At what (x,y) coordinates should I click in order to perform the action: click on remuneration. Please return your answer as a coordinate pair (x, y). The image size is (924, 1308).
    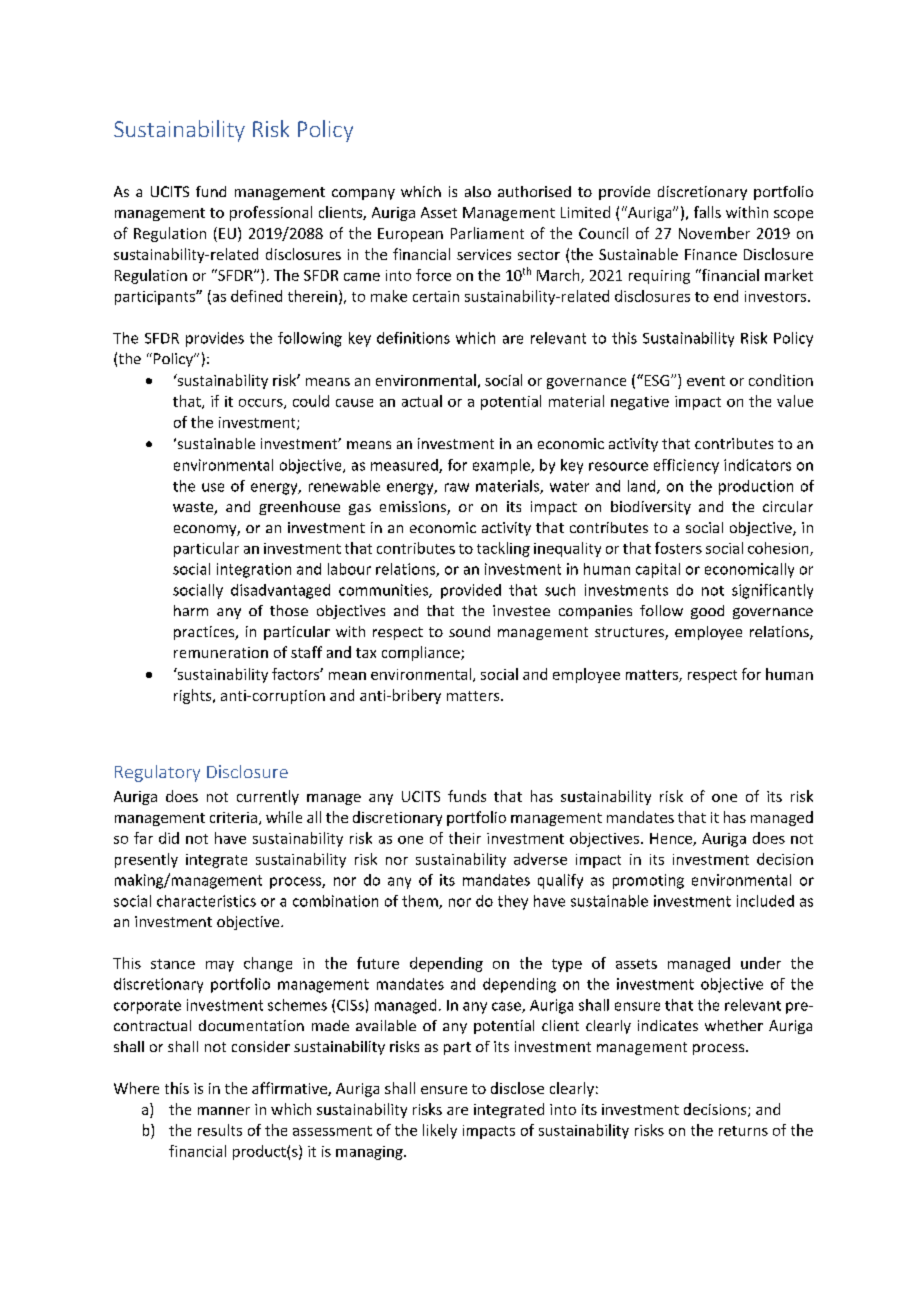
    Looking at the image, I should click on (221, 652).
